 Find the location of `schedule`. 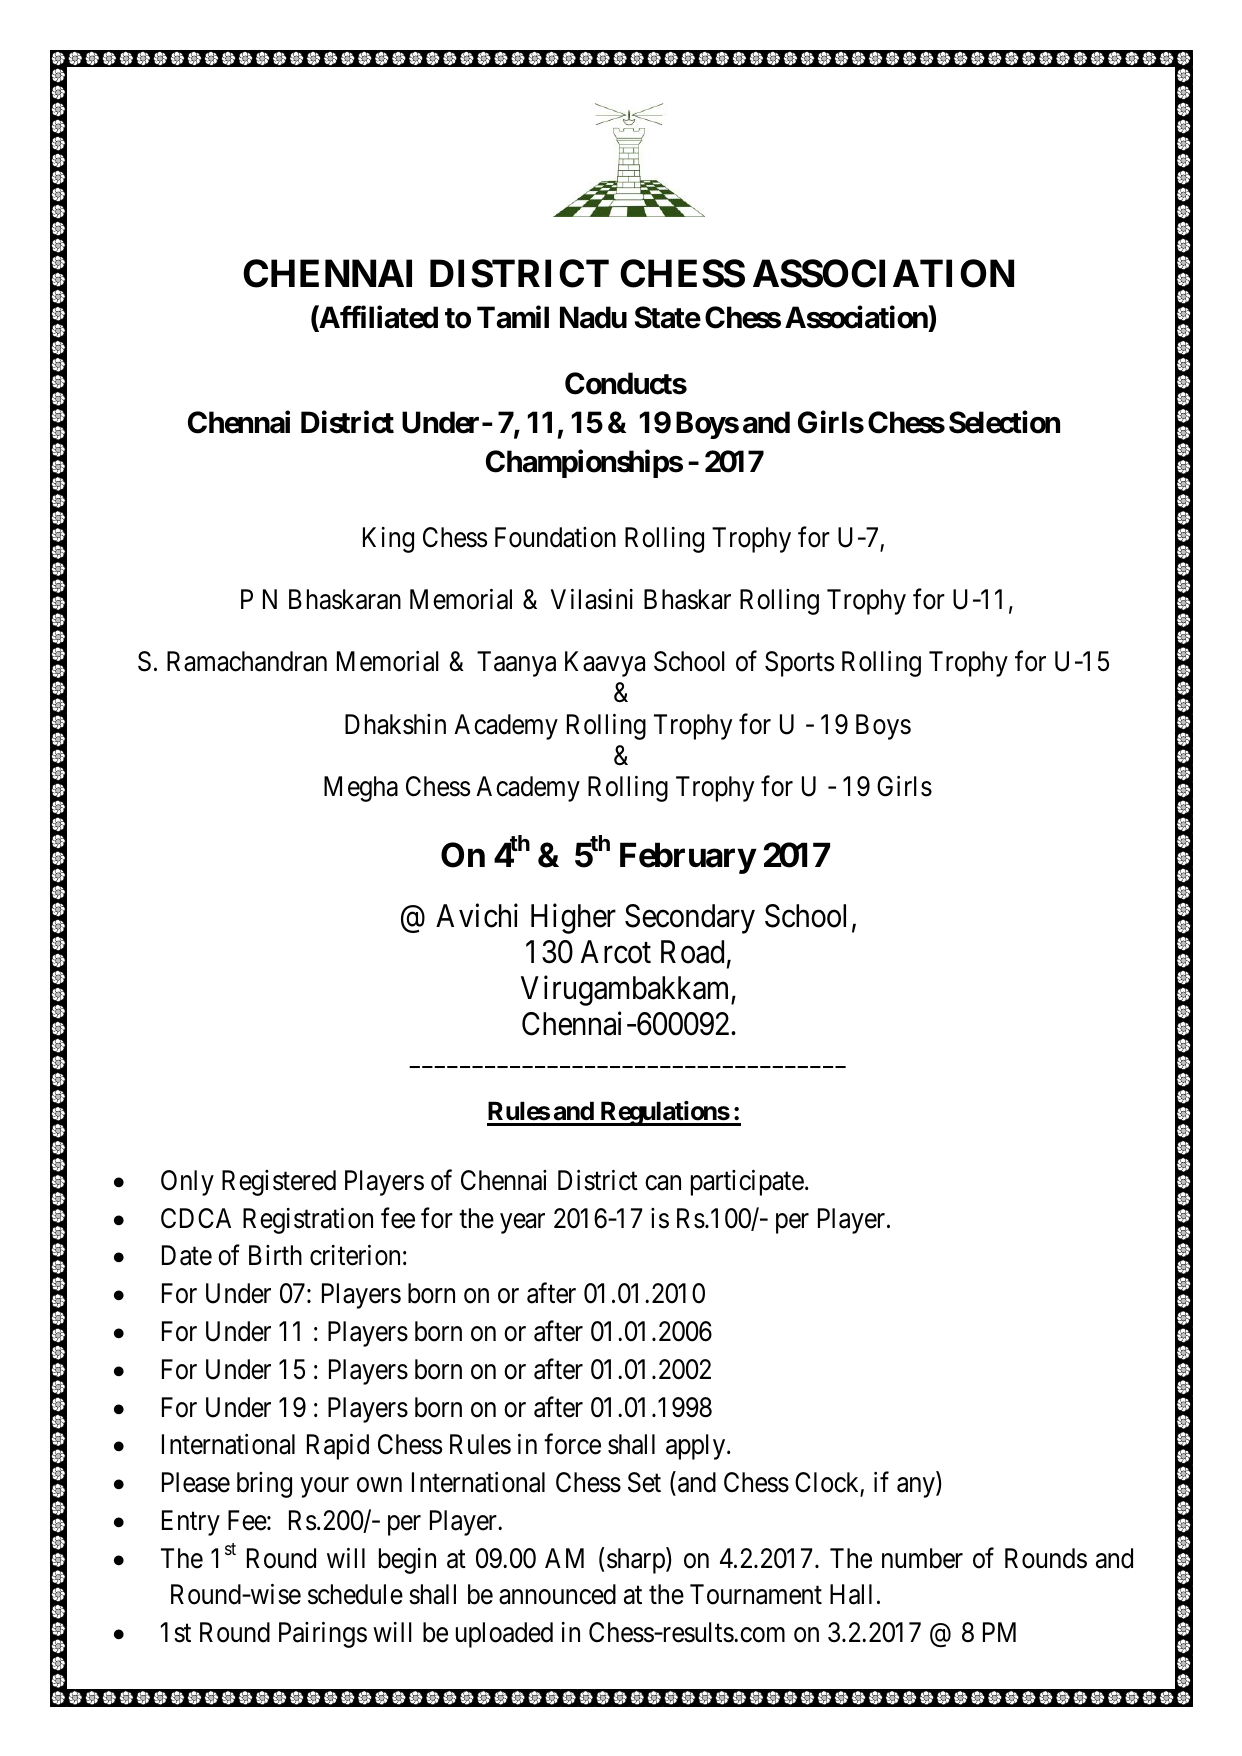

schedule is located at coordinates (355, 1594).
